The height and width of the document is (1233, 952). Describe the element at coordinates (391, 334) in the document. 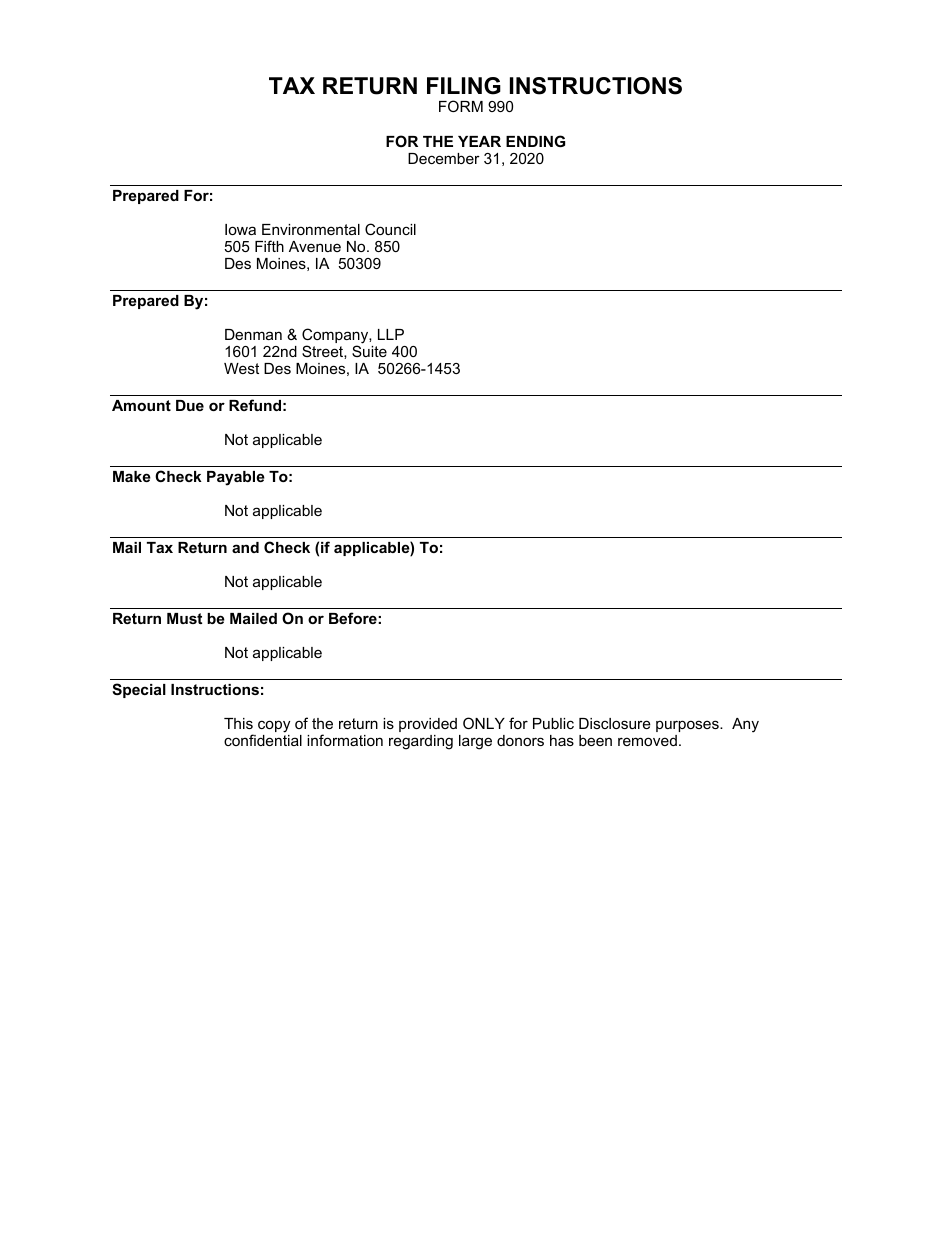

I see `LLP` at that location.
